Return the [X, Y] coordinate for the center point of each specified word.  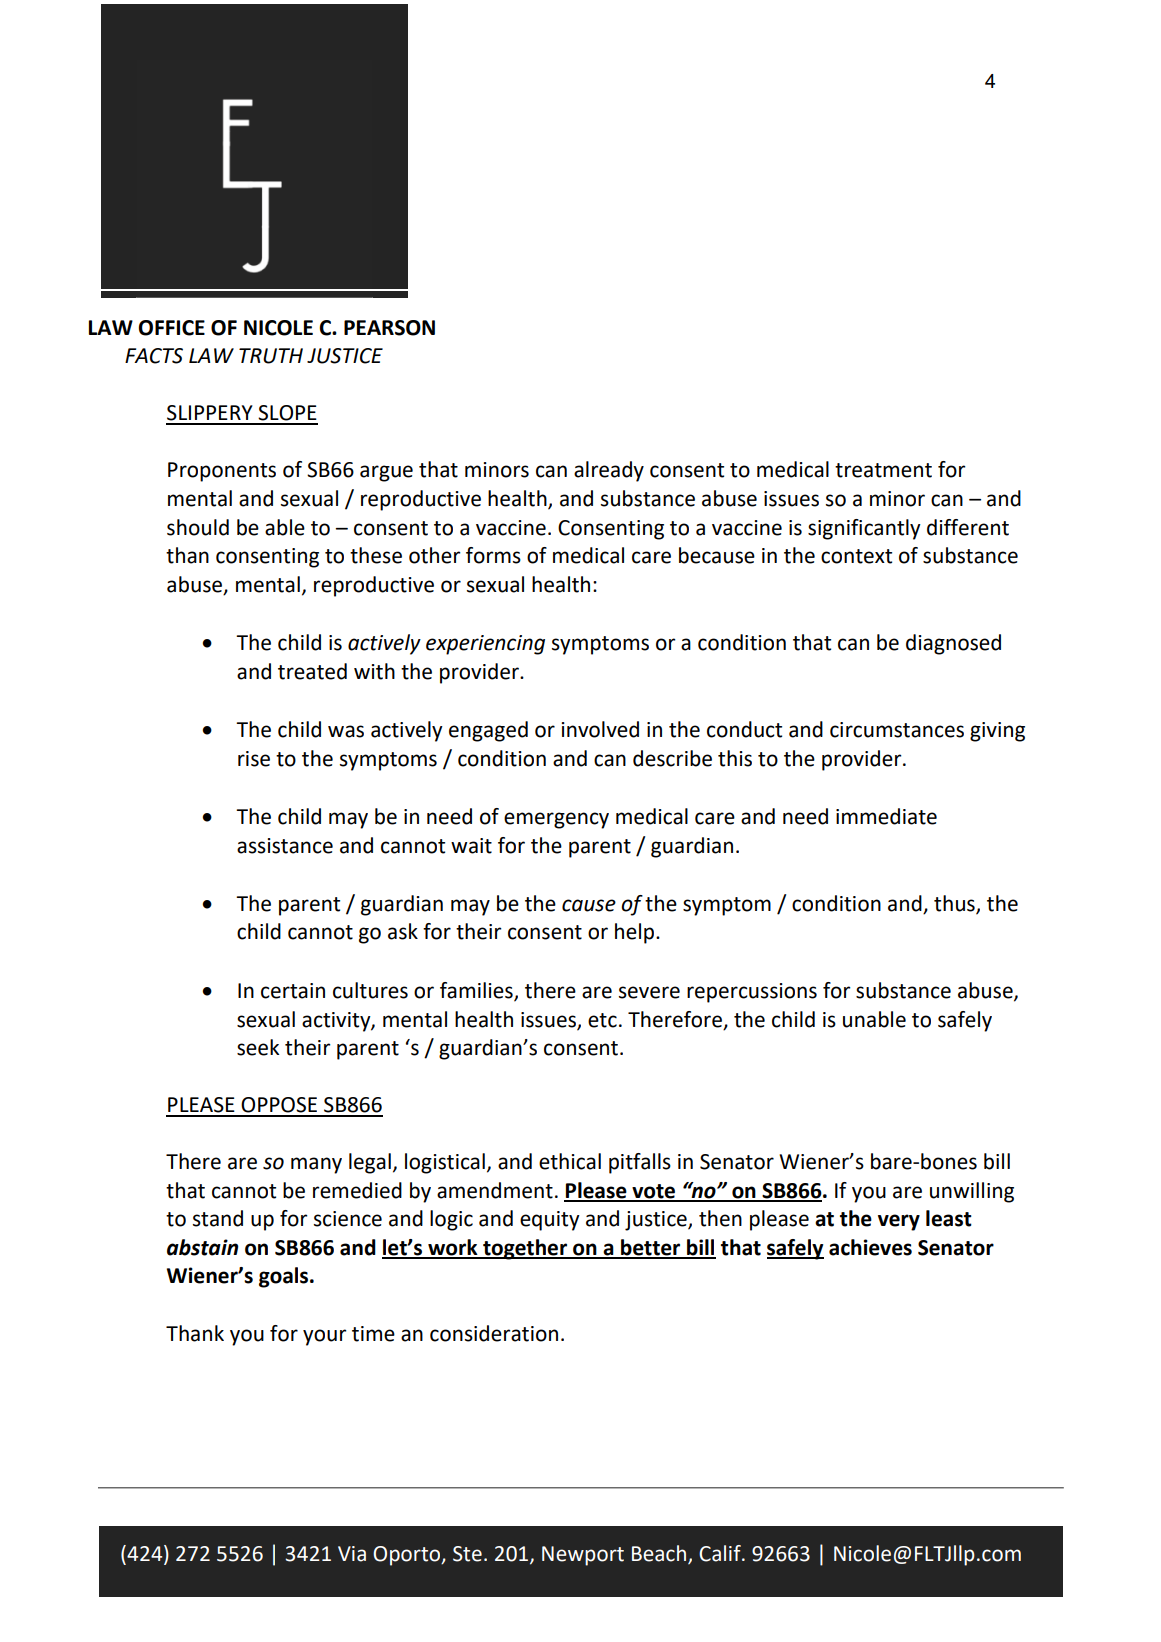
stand [218, 1218]
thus [955, 904]
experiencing [485, 645]
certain [293, 991]
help [636, 933]
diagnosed [953, 644]
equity [550, 1221]
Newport [583, 1556]
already [609, 471]
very [899, 1222]
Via [352, 1554]
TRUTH [271, 356]
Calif [721, 1553]
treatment [883, 470]
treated [312, 671]
